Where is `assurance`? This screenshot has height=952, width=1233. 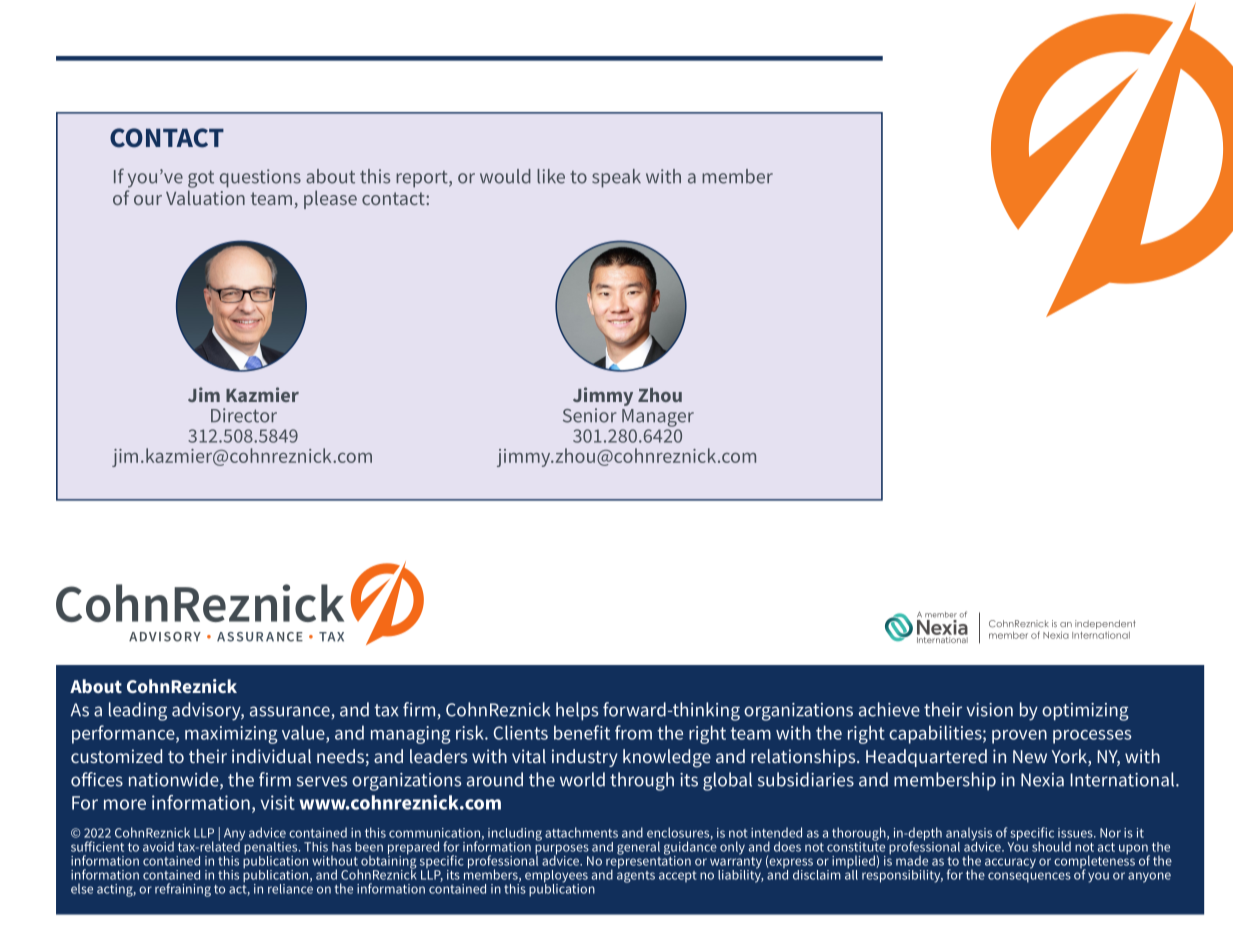
assurance is located at coordinates (291, 712).
